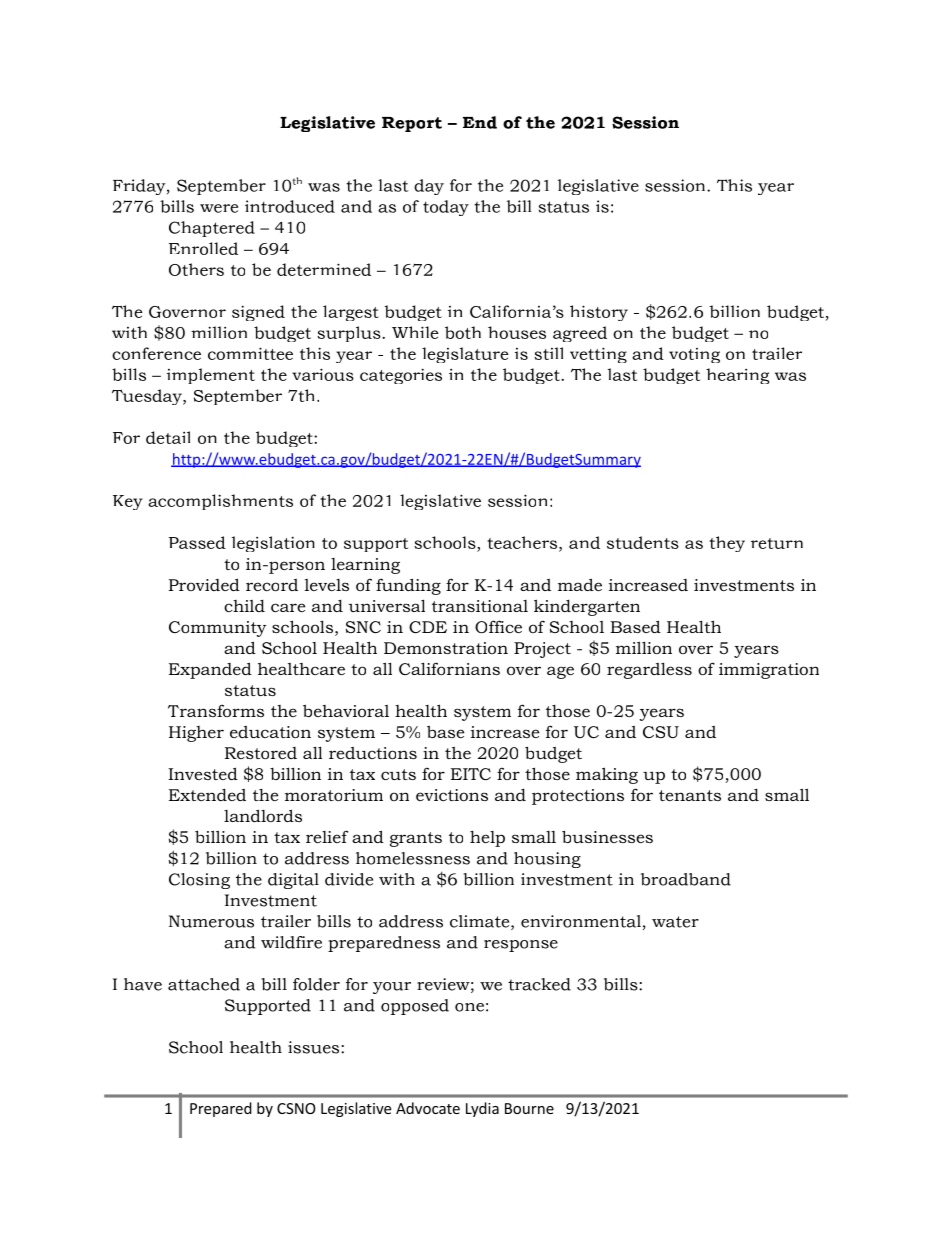  I want to click on issues, so click(315, 1047).
